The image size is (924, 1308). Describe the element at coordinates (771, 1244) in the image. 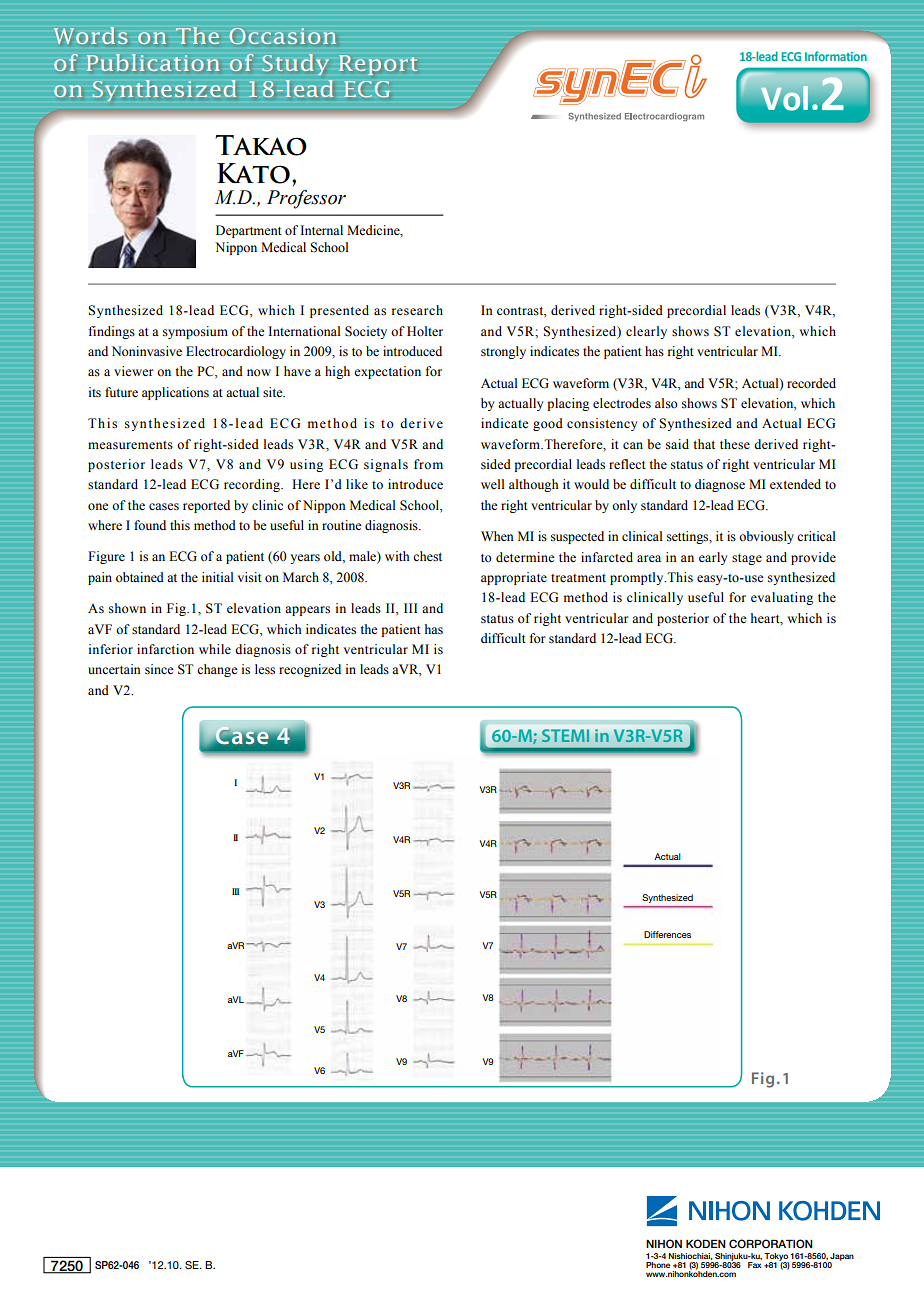

I see `CORPORATION` at that location.
